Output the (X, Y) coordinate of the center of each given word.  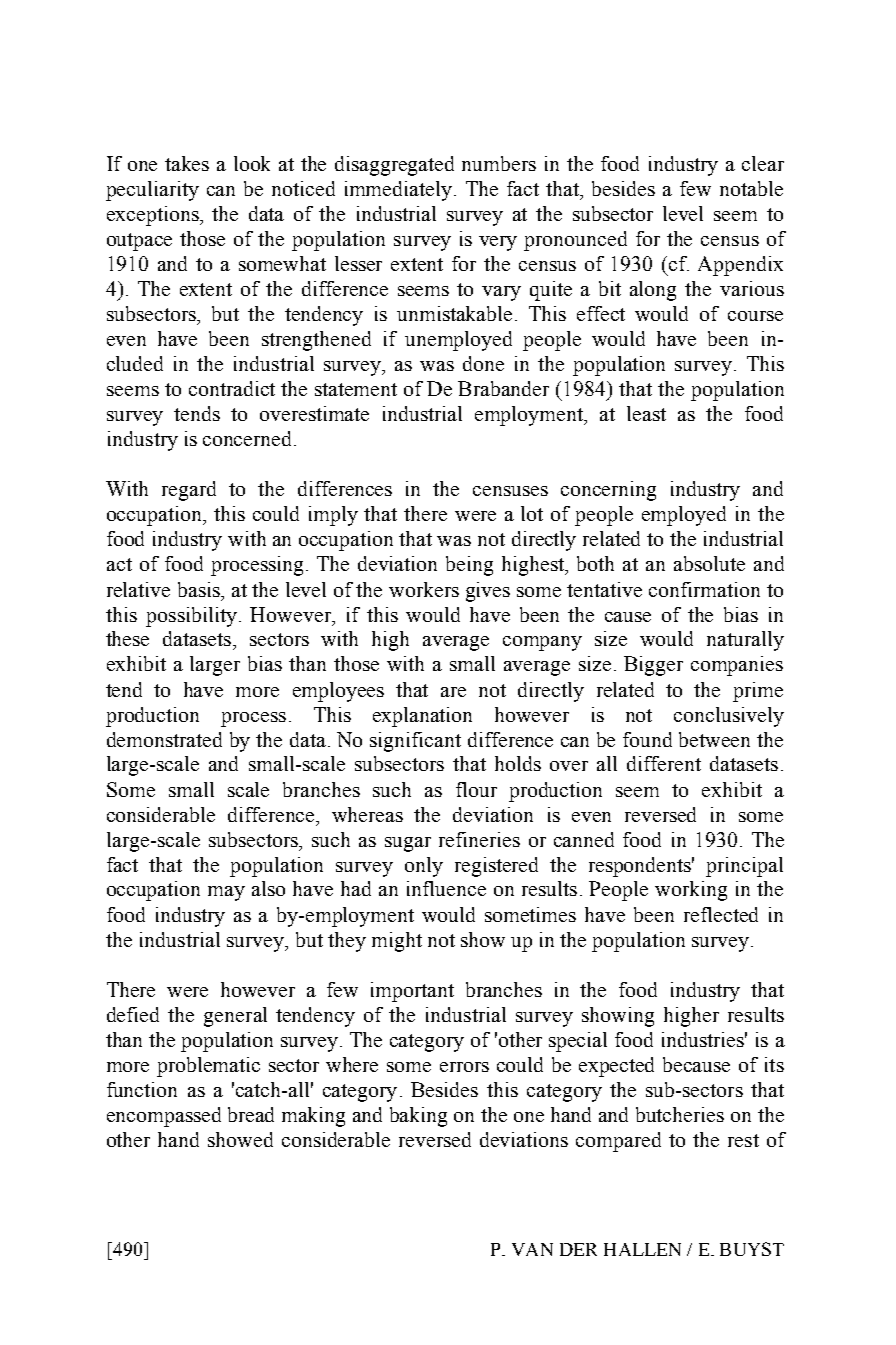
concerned (249, 438)
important (412, 992)
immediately (398, 191)
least (646, 413)
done (483, 363)
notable (751, 188)
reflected (721, 914)
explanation (422, 717)
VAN (532, 1249)
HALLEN (642, 1249)
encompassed (164, 1117)
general (235, 1017)
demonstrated (164, 739)
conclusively (729, 717)
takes (187, 163)
